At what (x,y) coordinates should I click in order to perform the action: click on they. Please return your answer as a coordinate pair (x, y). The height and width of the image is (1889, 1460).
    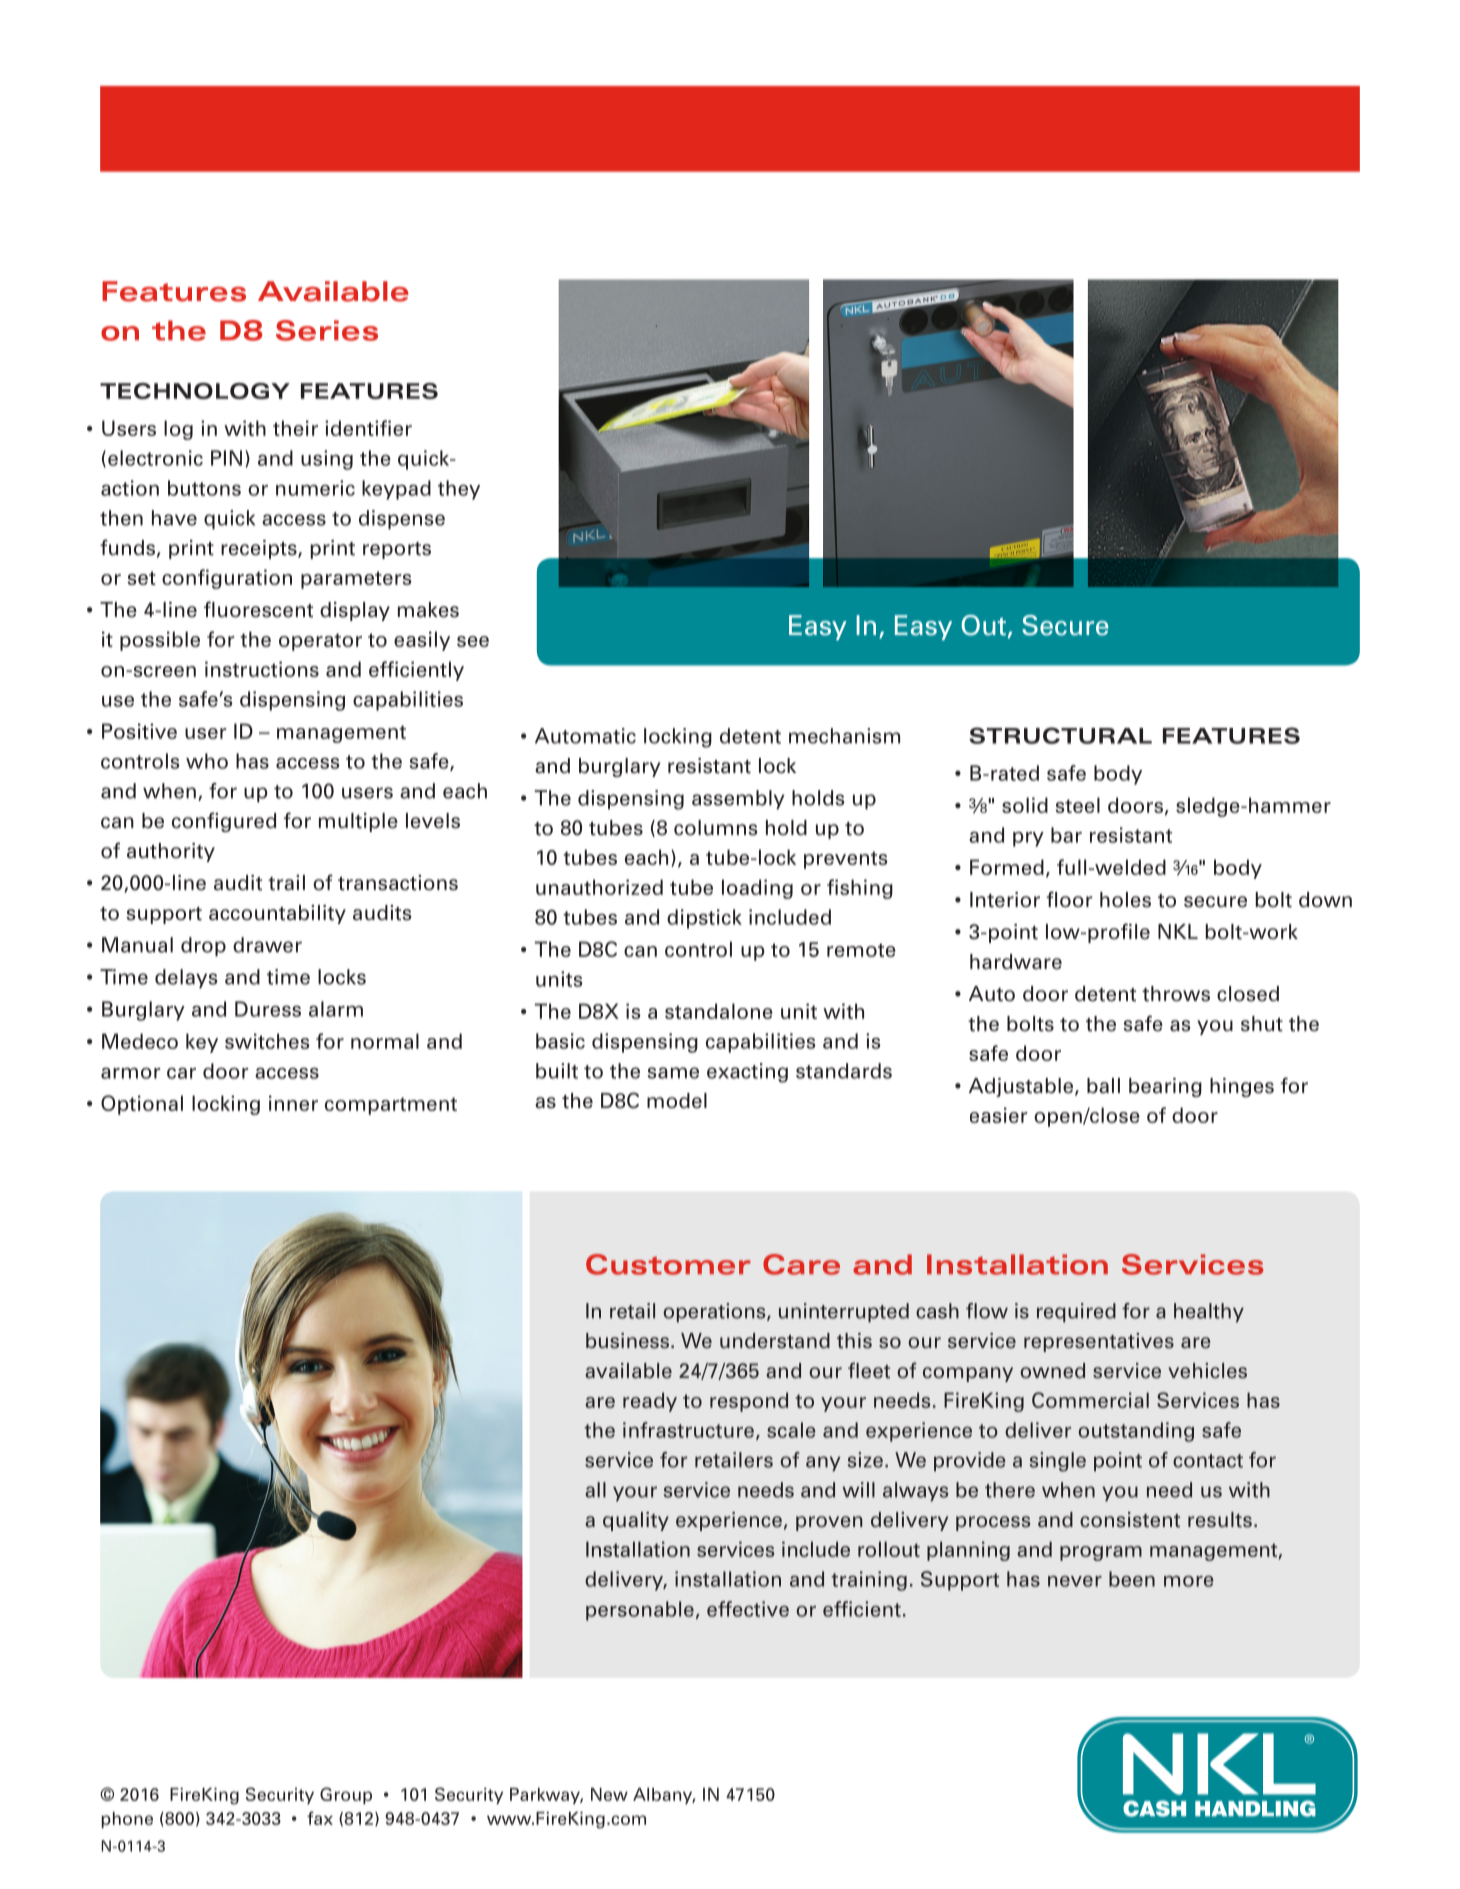
    Looking at the image, I should click on (459, 490).
